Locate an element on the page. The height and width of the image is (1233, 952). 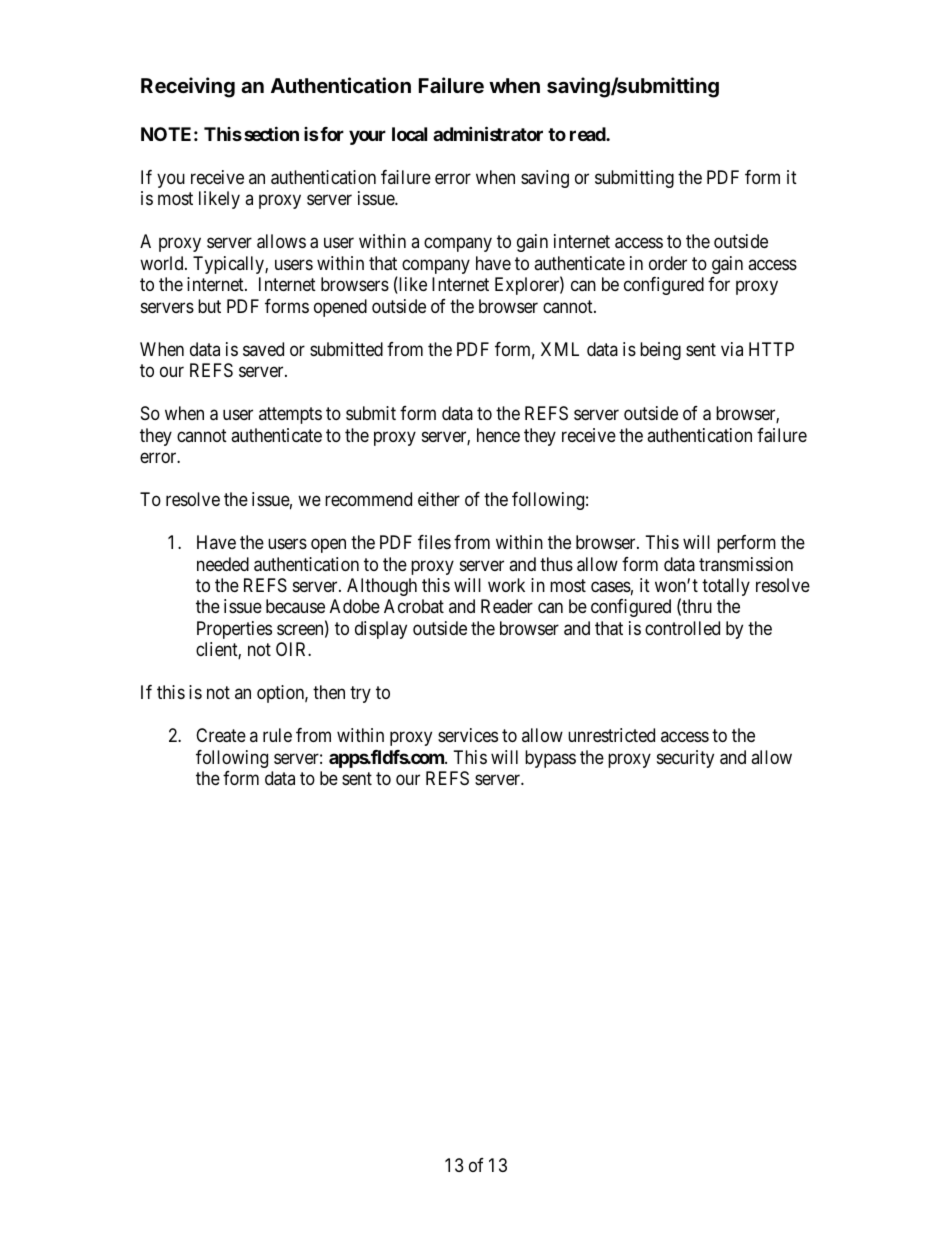
via is located at coordinates (732, 349).
